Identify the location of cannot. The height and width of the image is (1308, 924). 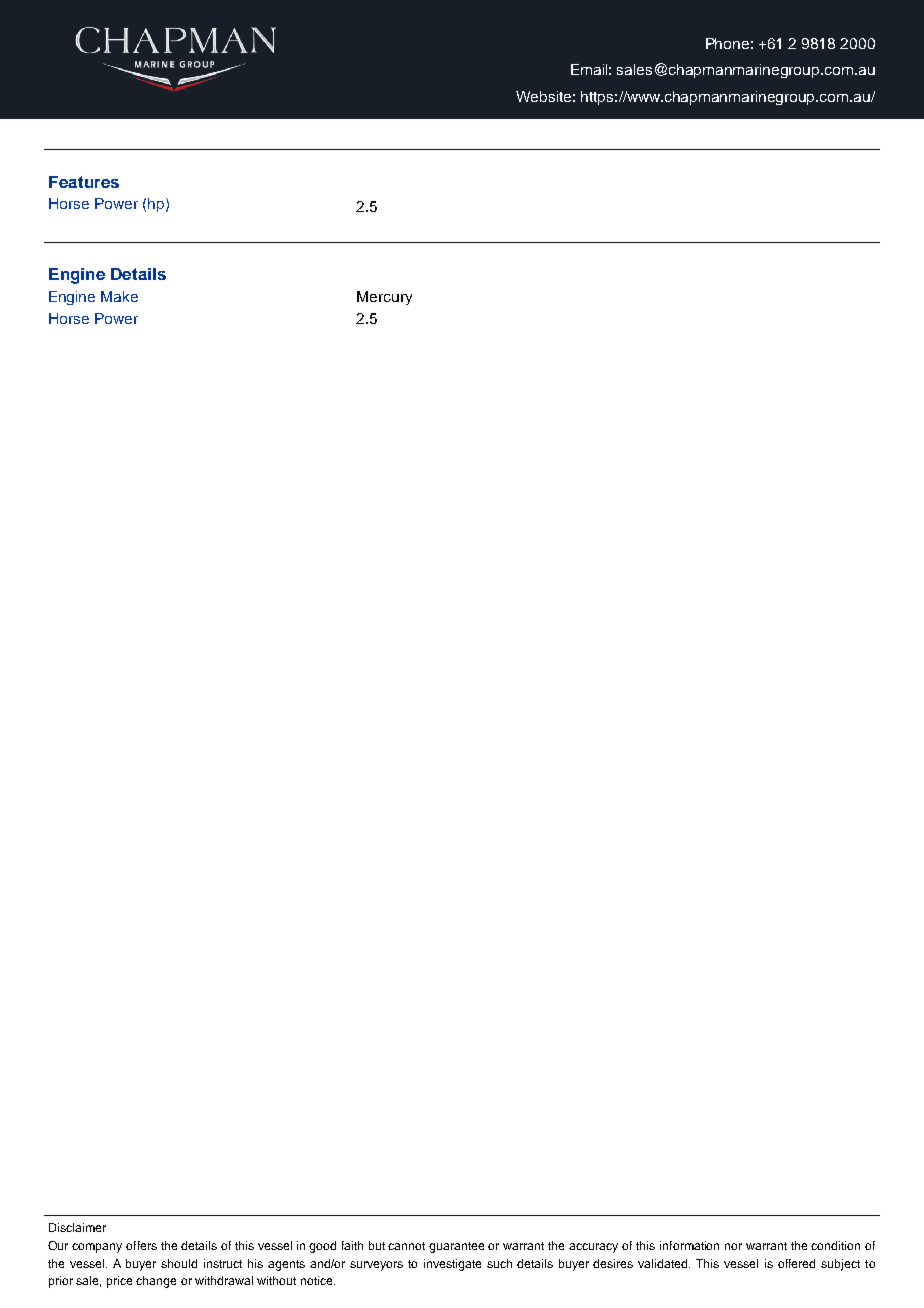
(406, 1246).
